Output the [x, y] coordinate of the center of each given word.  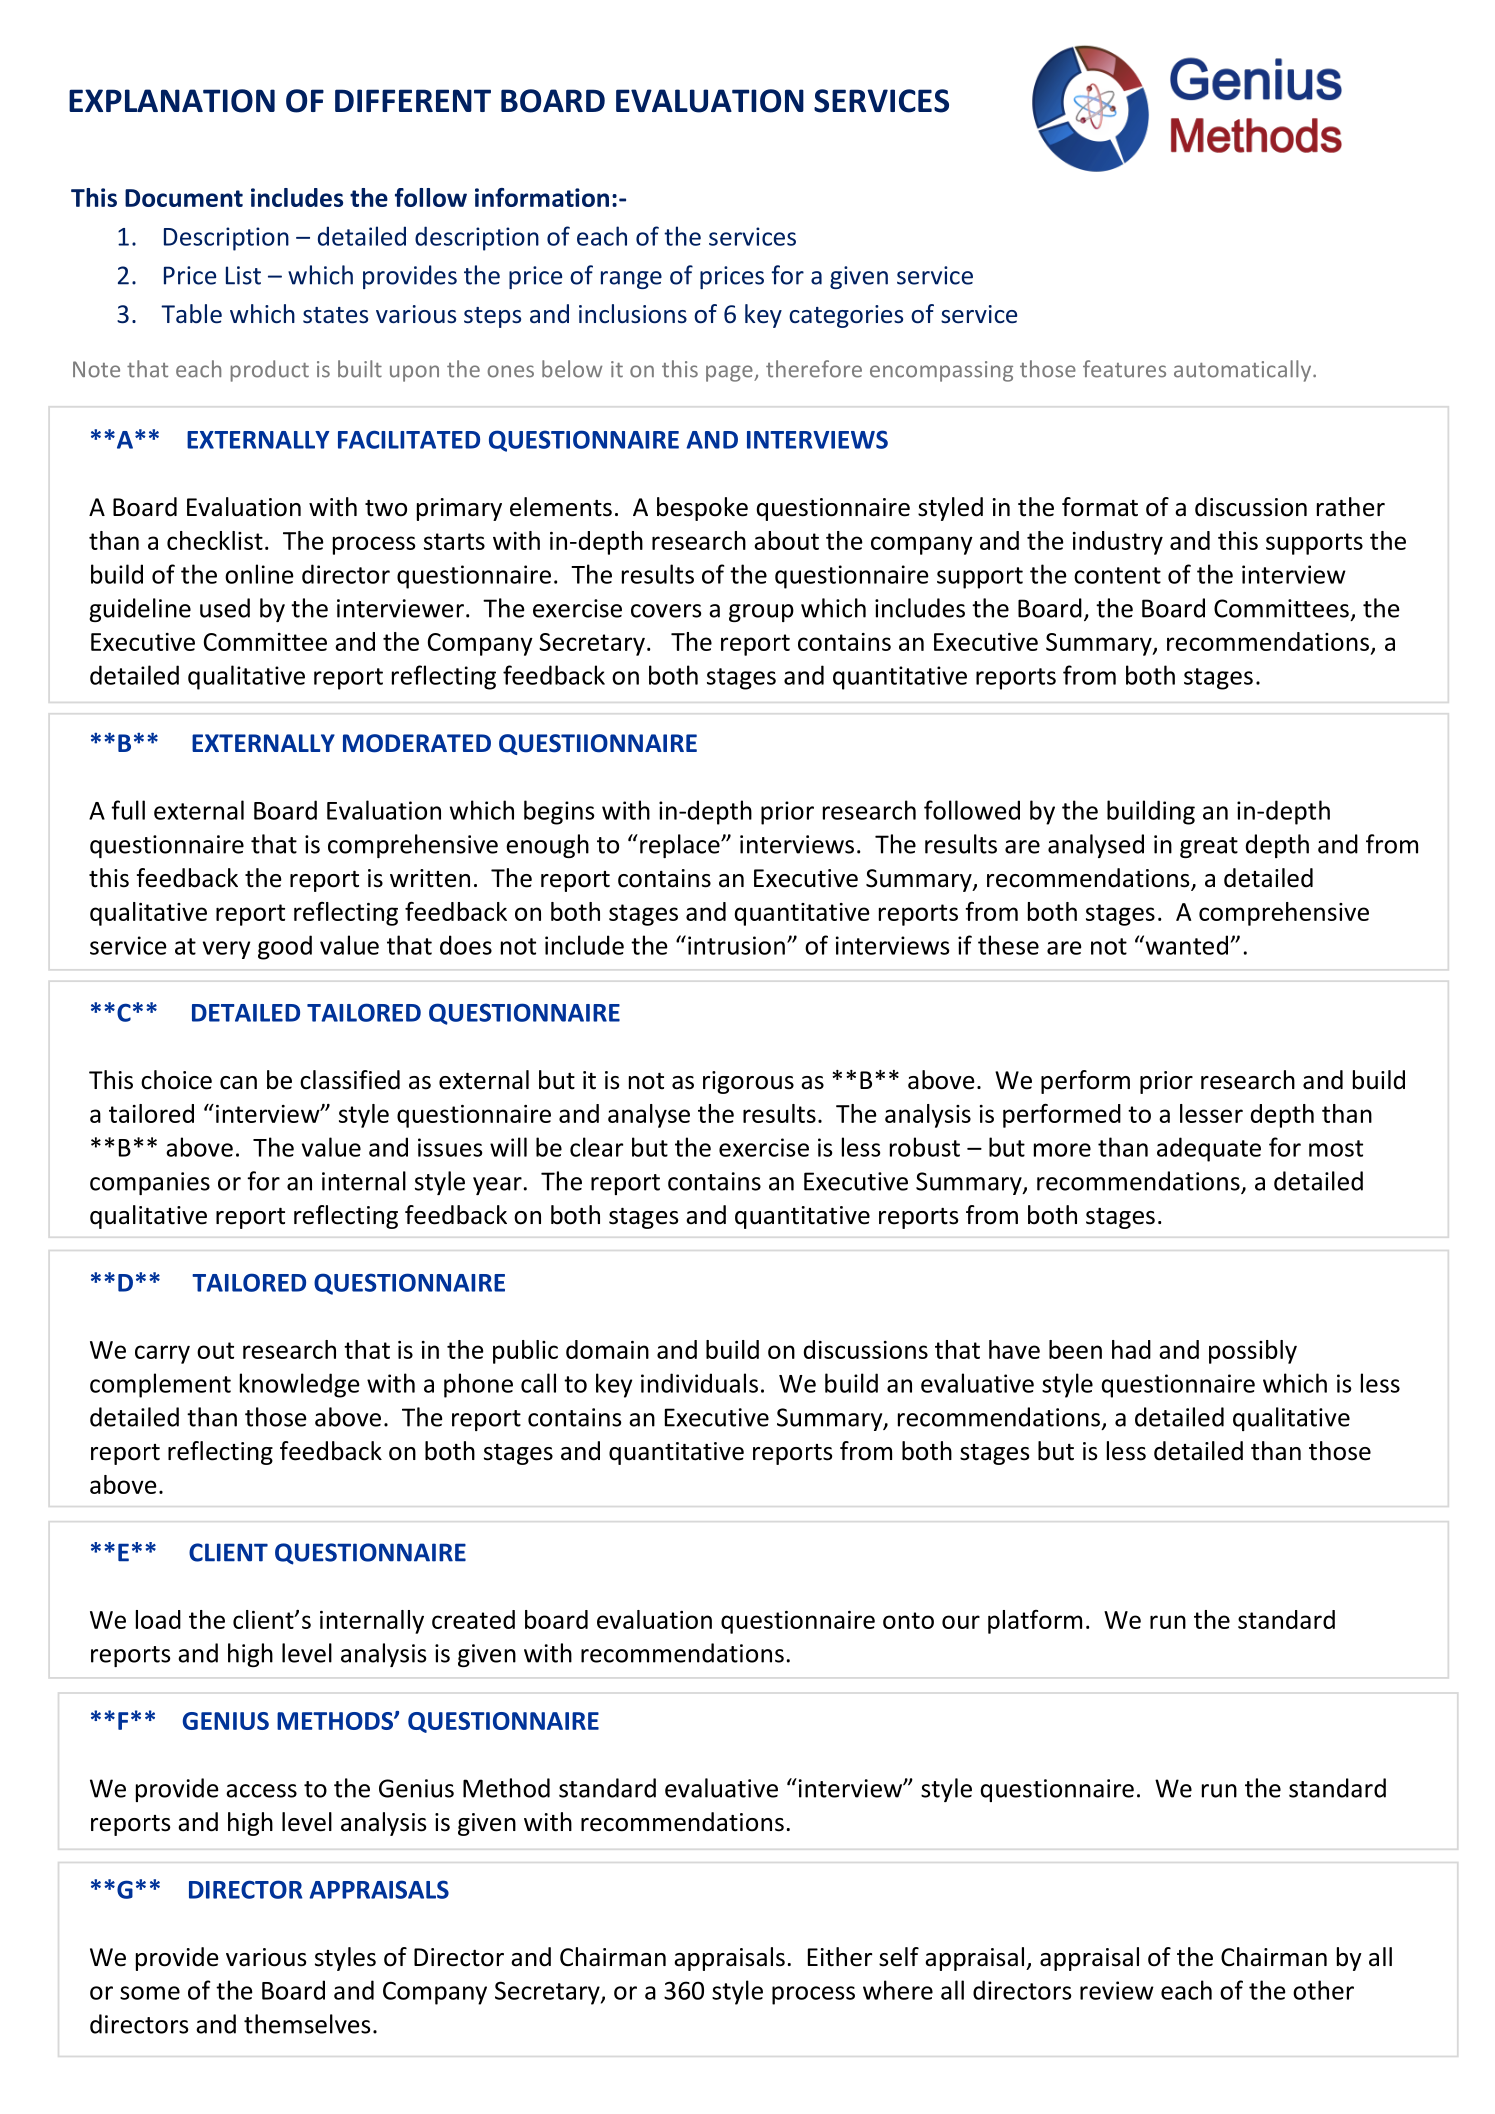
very [226, 950]
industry [1118, 543]
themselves [307, 2024]
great [1209, 847]
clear [596, 1147]
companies [150, 1183]
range [631, 280]
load [158, 1619]
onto [908, 1620]
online [259, 574]
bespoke [702, 509]
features [1124, 369]
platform [1035, 1622]
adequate [1209, 1149]
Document [184, 198]
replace [681, 846]
